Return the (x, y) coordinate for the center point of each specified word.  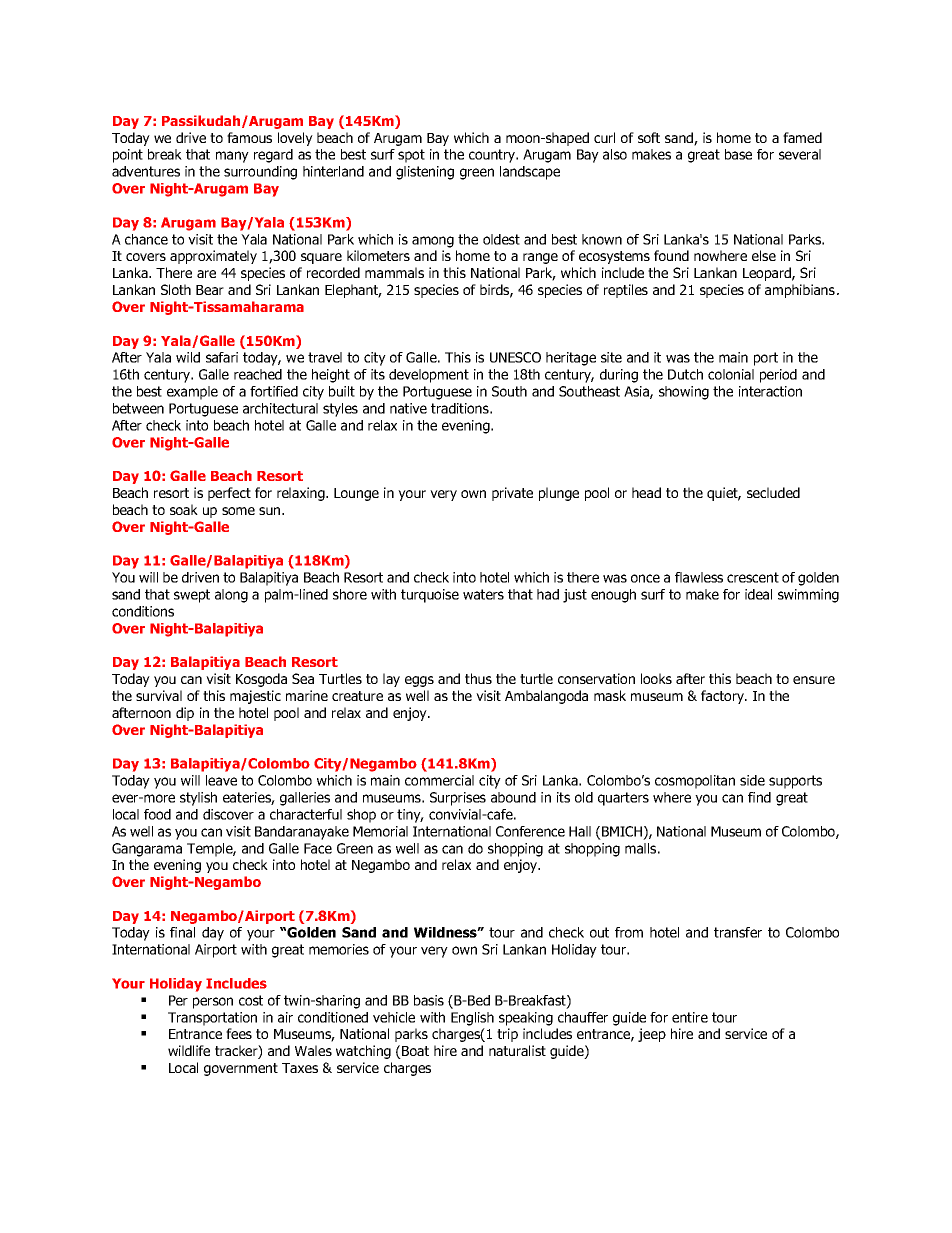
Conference (530, 831)
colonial (731, 374)
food (157, 814)
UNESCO (515, 357)
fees (239, 1033)
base (738, 154)
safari (222, 357)
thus (478, 678)
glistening (425, 173)
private (512, 494)
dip (185, 714)
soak (184, 509)
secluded (773, 492)
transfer (738, 932)
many (232, 157)
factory (723, 697)
